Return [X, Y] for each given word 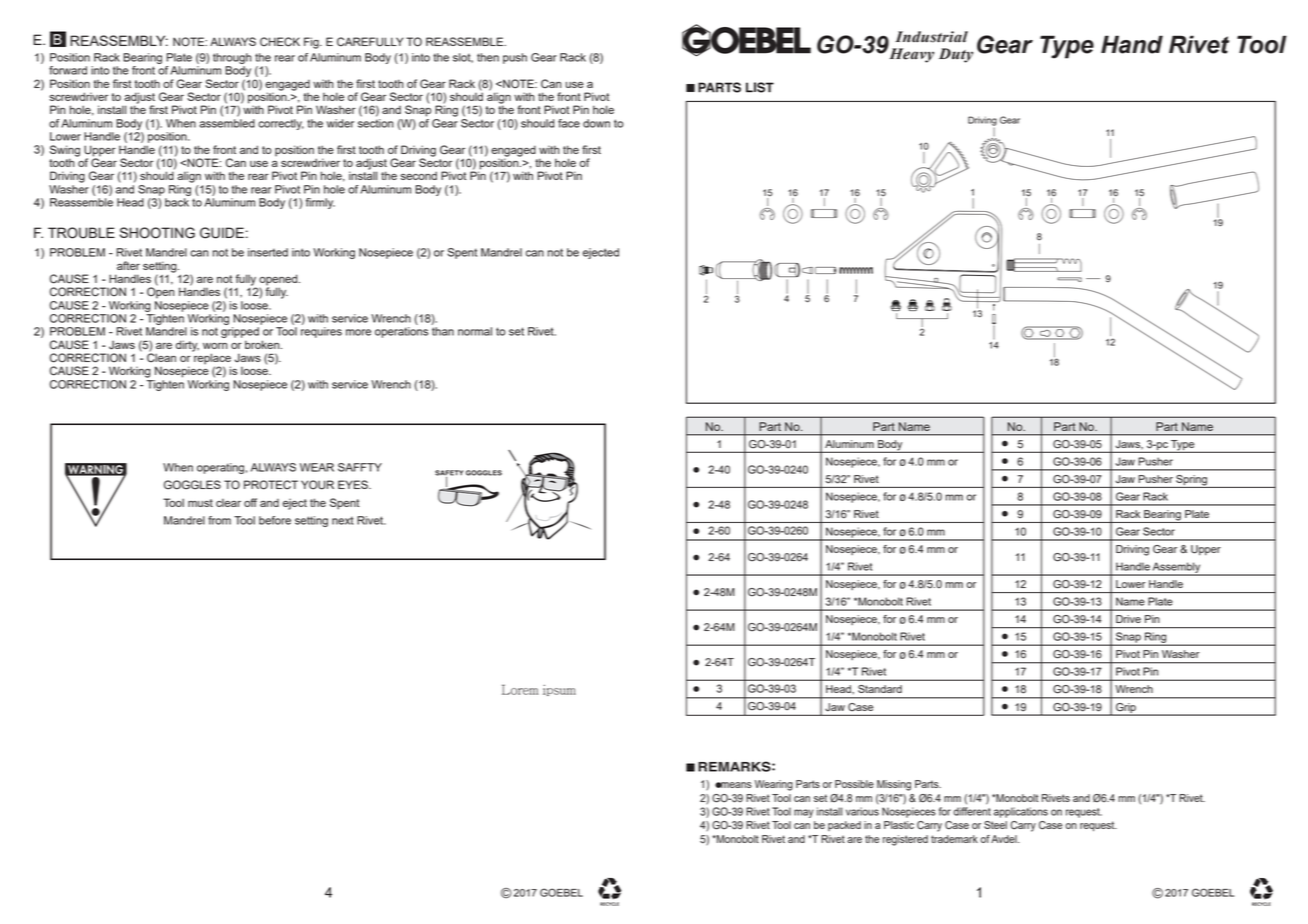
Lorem [520, 689]
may [804, 813]
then [488, 57]
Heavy [912, 55]
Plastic [899, 825]
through [232, 58]
